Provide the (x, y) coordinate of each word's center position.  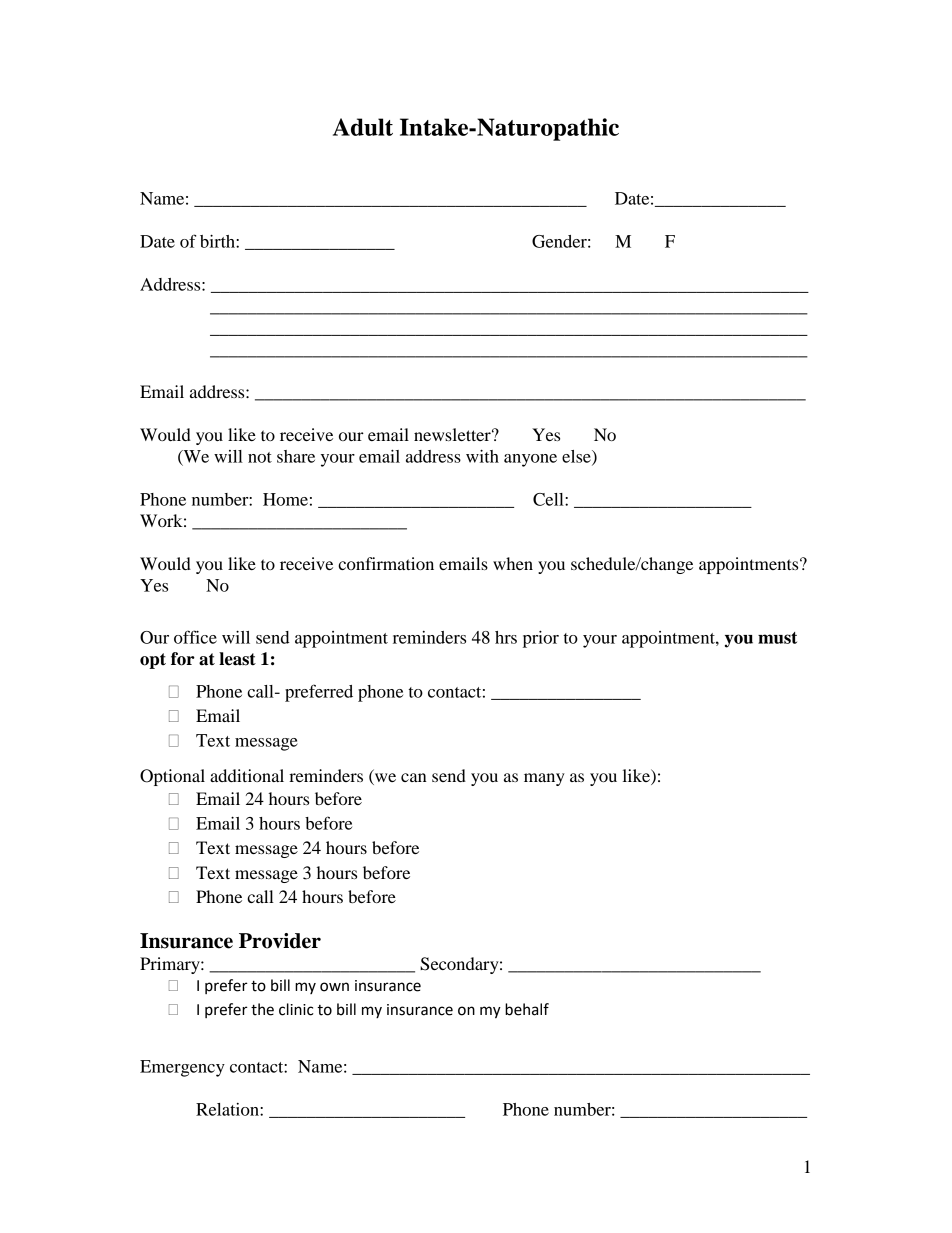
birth (218, 241)
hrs (506, 637)
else (577, 457)
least (237, 659)
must (777, 638)
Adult (363, 127)
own (334, 987)
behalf (527, 1009)
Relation (228, 1109)
